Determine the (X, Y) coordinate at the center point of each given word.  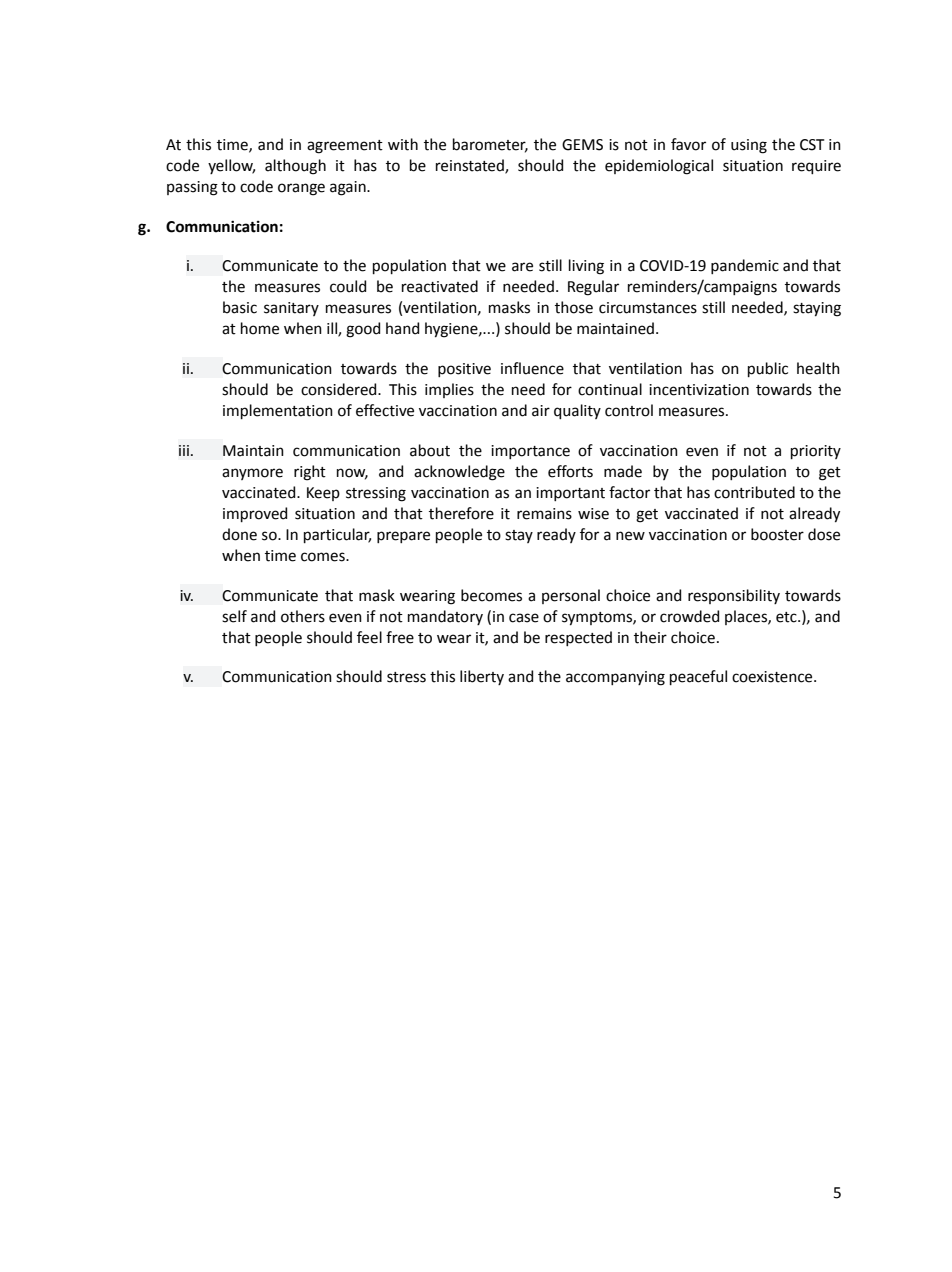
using (749, 146)
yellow (231, 166)
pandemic (745, 266)
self (234, 616)
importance (530, 452)
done (239, 534)
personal (571, 596)
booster (777, 534)
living (586, 267)
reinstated (471, 166)
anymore (252, 474)
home (260, 328)
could (348, 286)
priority (816, 452)
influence (532, 368)
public (768, 369)
